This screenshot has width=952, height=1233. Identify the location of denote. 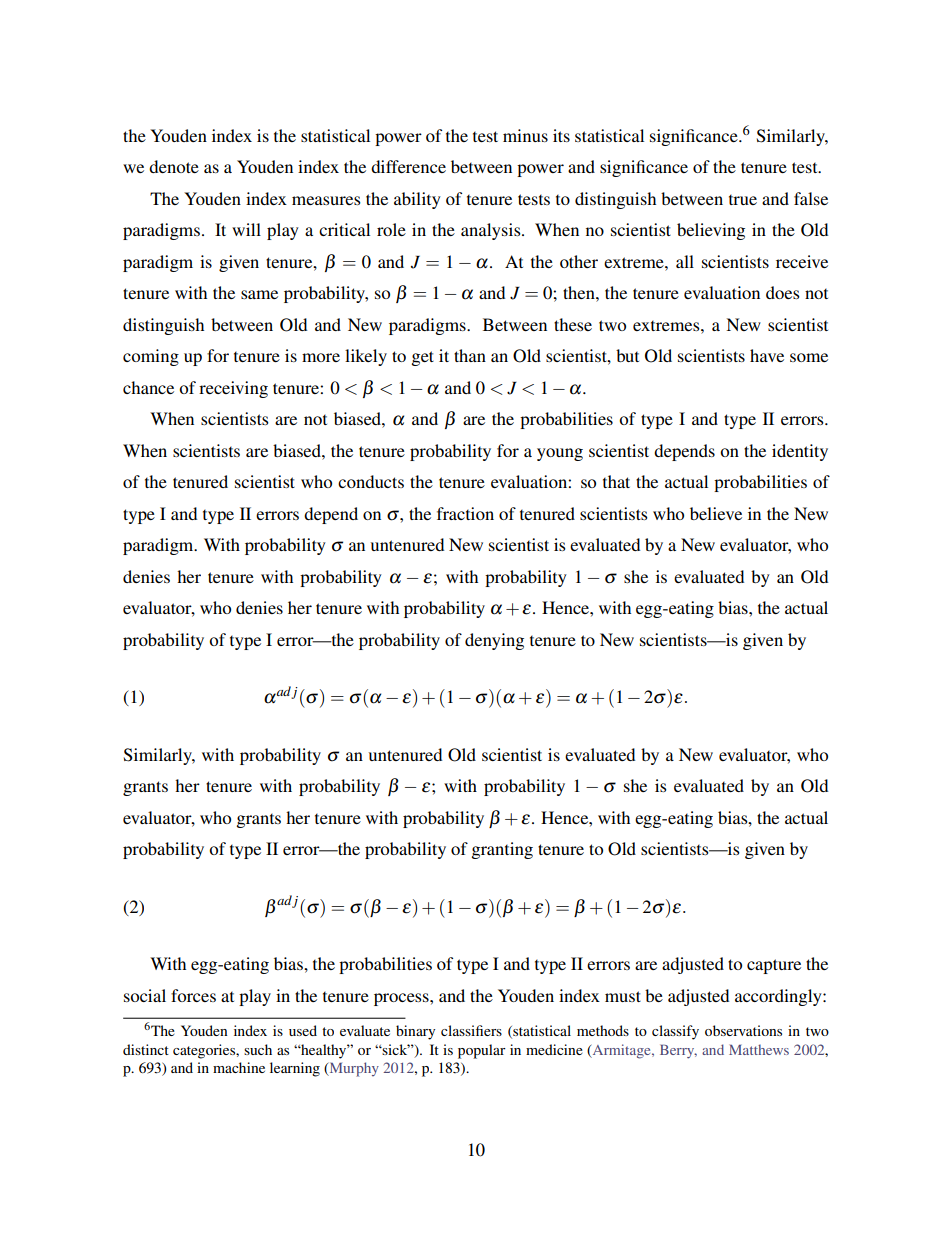
(174, 166).
